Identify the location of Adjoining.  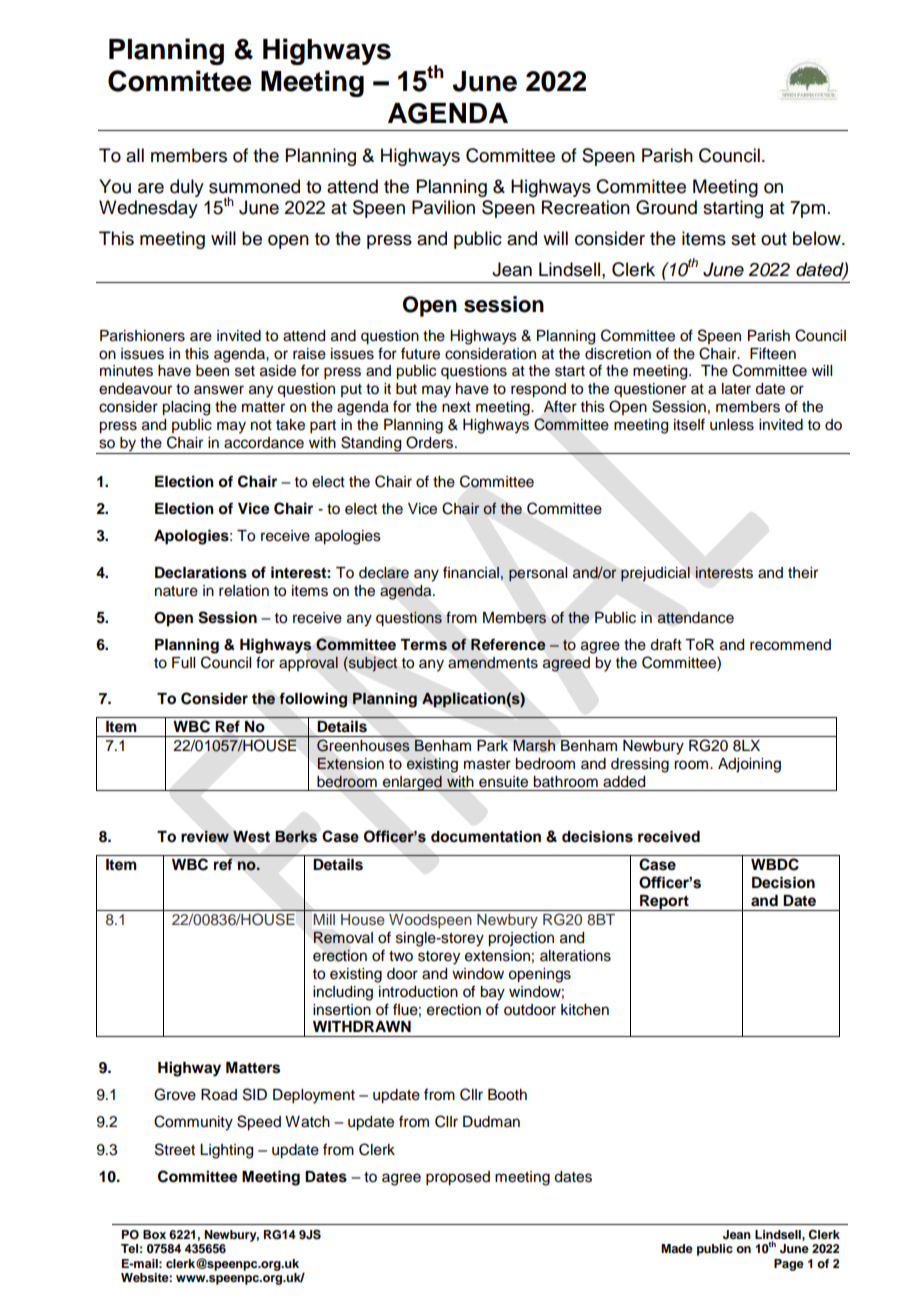
(749, 765).
